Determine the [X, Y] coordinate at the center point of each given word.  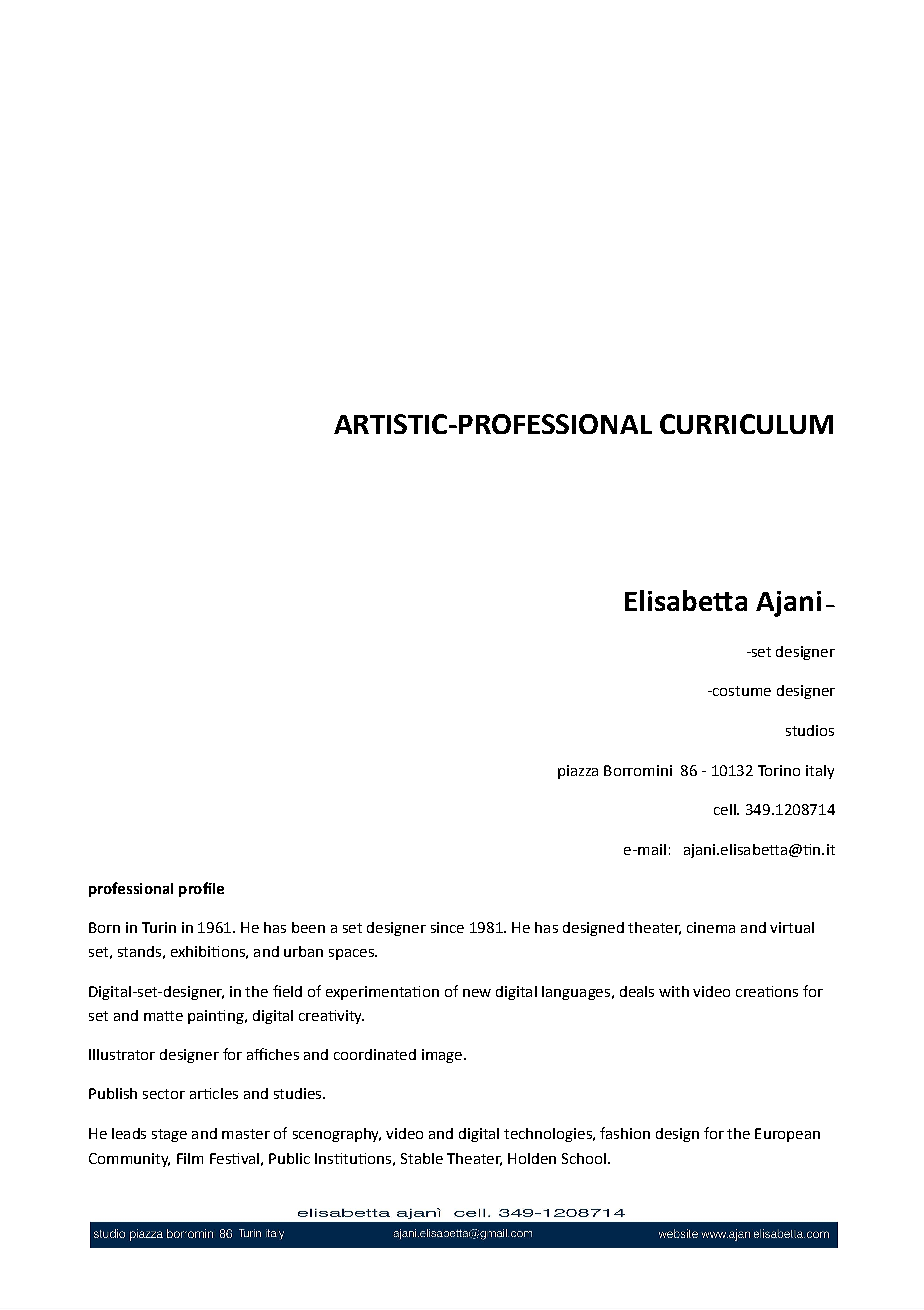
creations [767, 991]
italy [820, 772]
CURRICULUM [746, 424]
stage [169, 1135]
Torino [779, 770]
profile [201, 889]
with [674, 991]
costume [741, 691]
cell [726, 809]
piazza [578, 772]
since [447, 927]
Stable [422, 1158]
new [477, 993]
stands [139, 951]
